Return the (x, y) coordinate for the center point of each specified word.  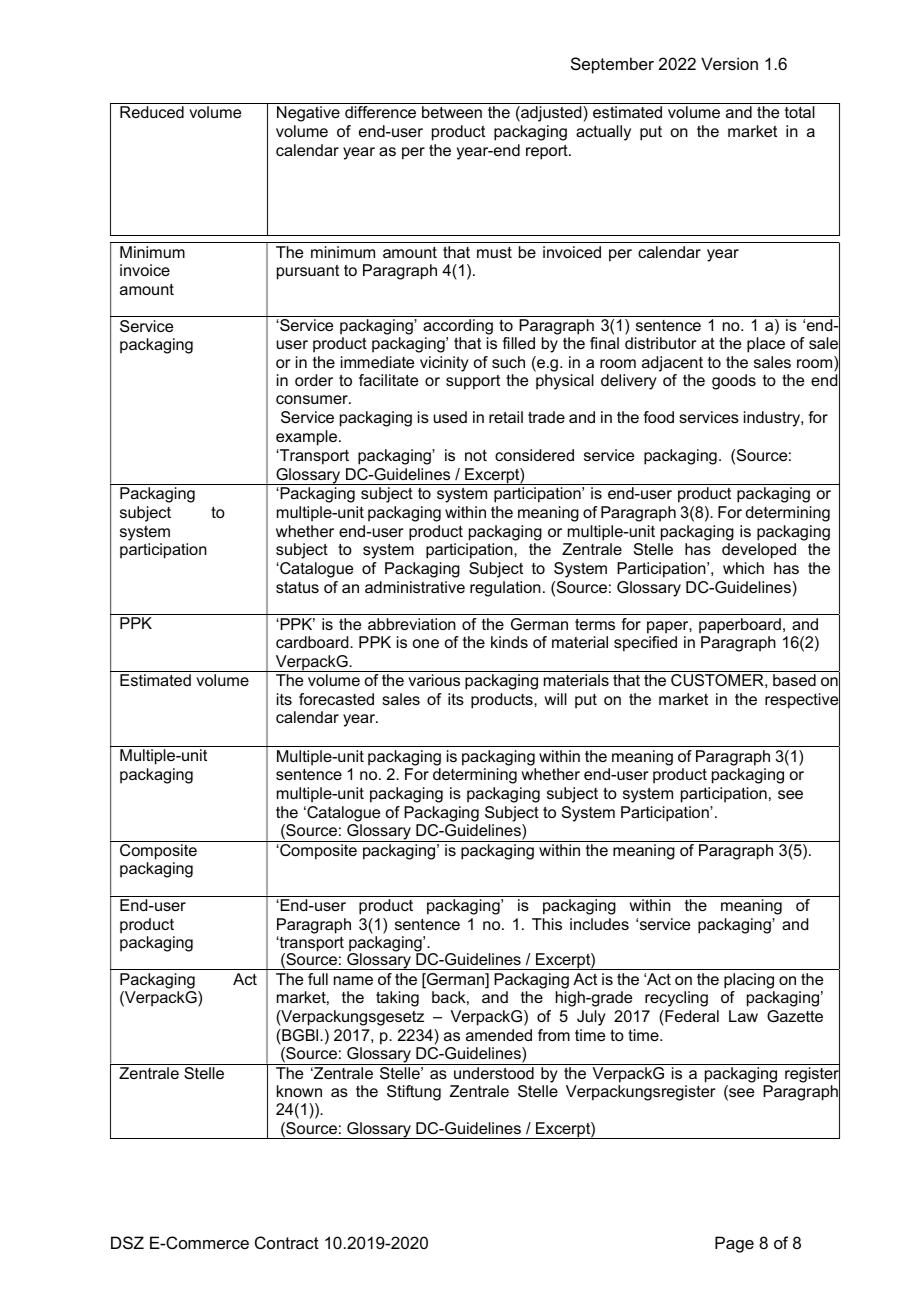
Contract (287, 1242)
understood (494, 1073)
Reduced (152, 112)
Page (734, 1244)
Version (729, 63)
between (452, 112)
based (794, 680)
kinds (509, 642)
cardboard (313, 642)
